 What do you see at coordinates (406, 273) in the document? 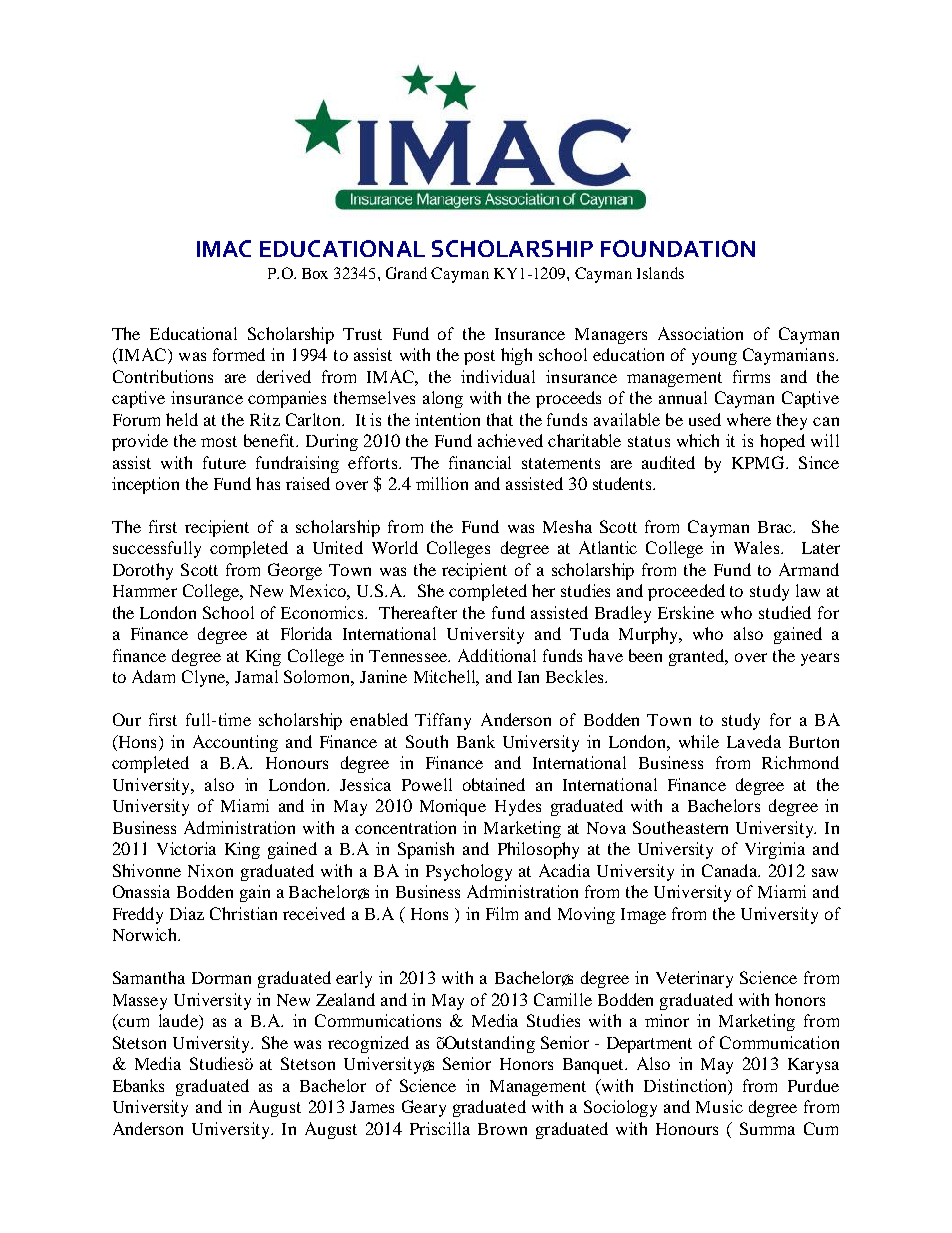
I see `Grand` at bounding box center [406, 273].
